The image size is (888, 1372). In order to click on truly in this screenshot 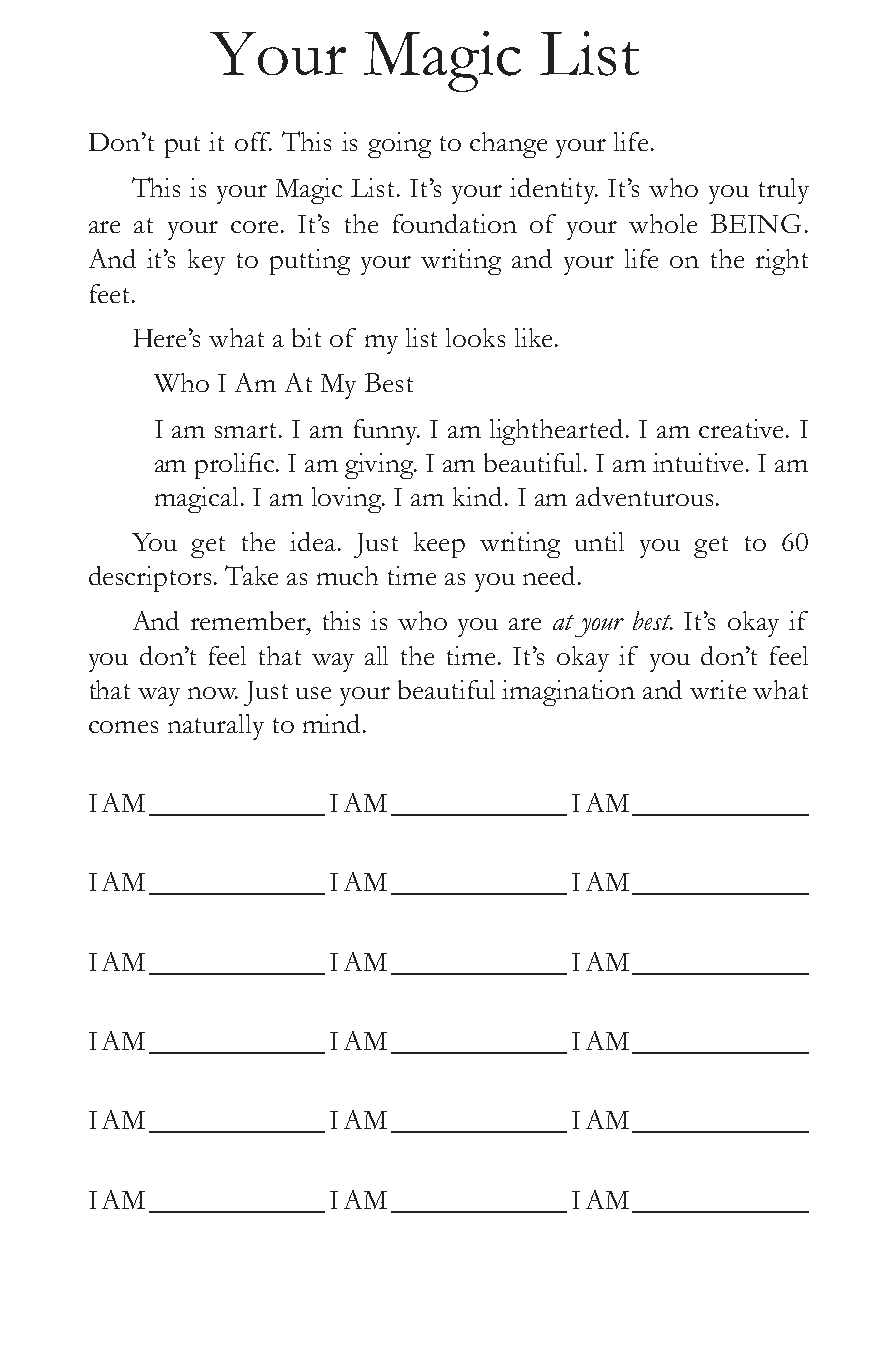, I will do `click(784, 191)`.
